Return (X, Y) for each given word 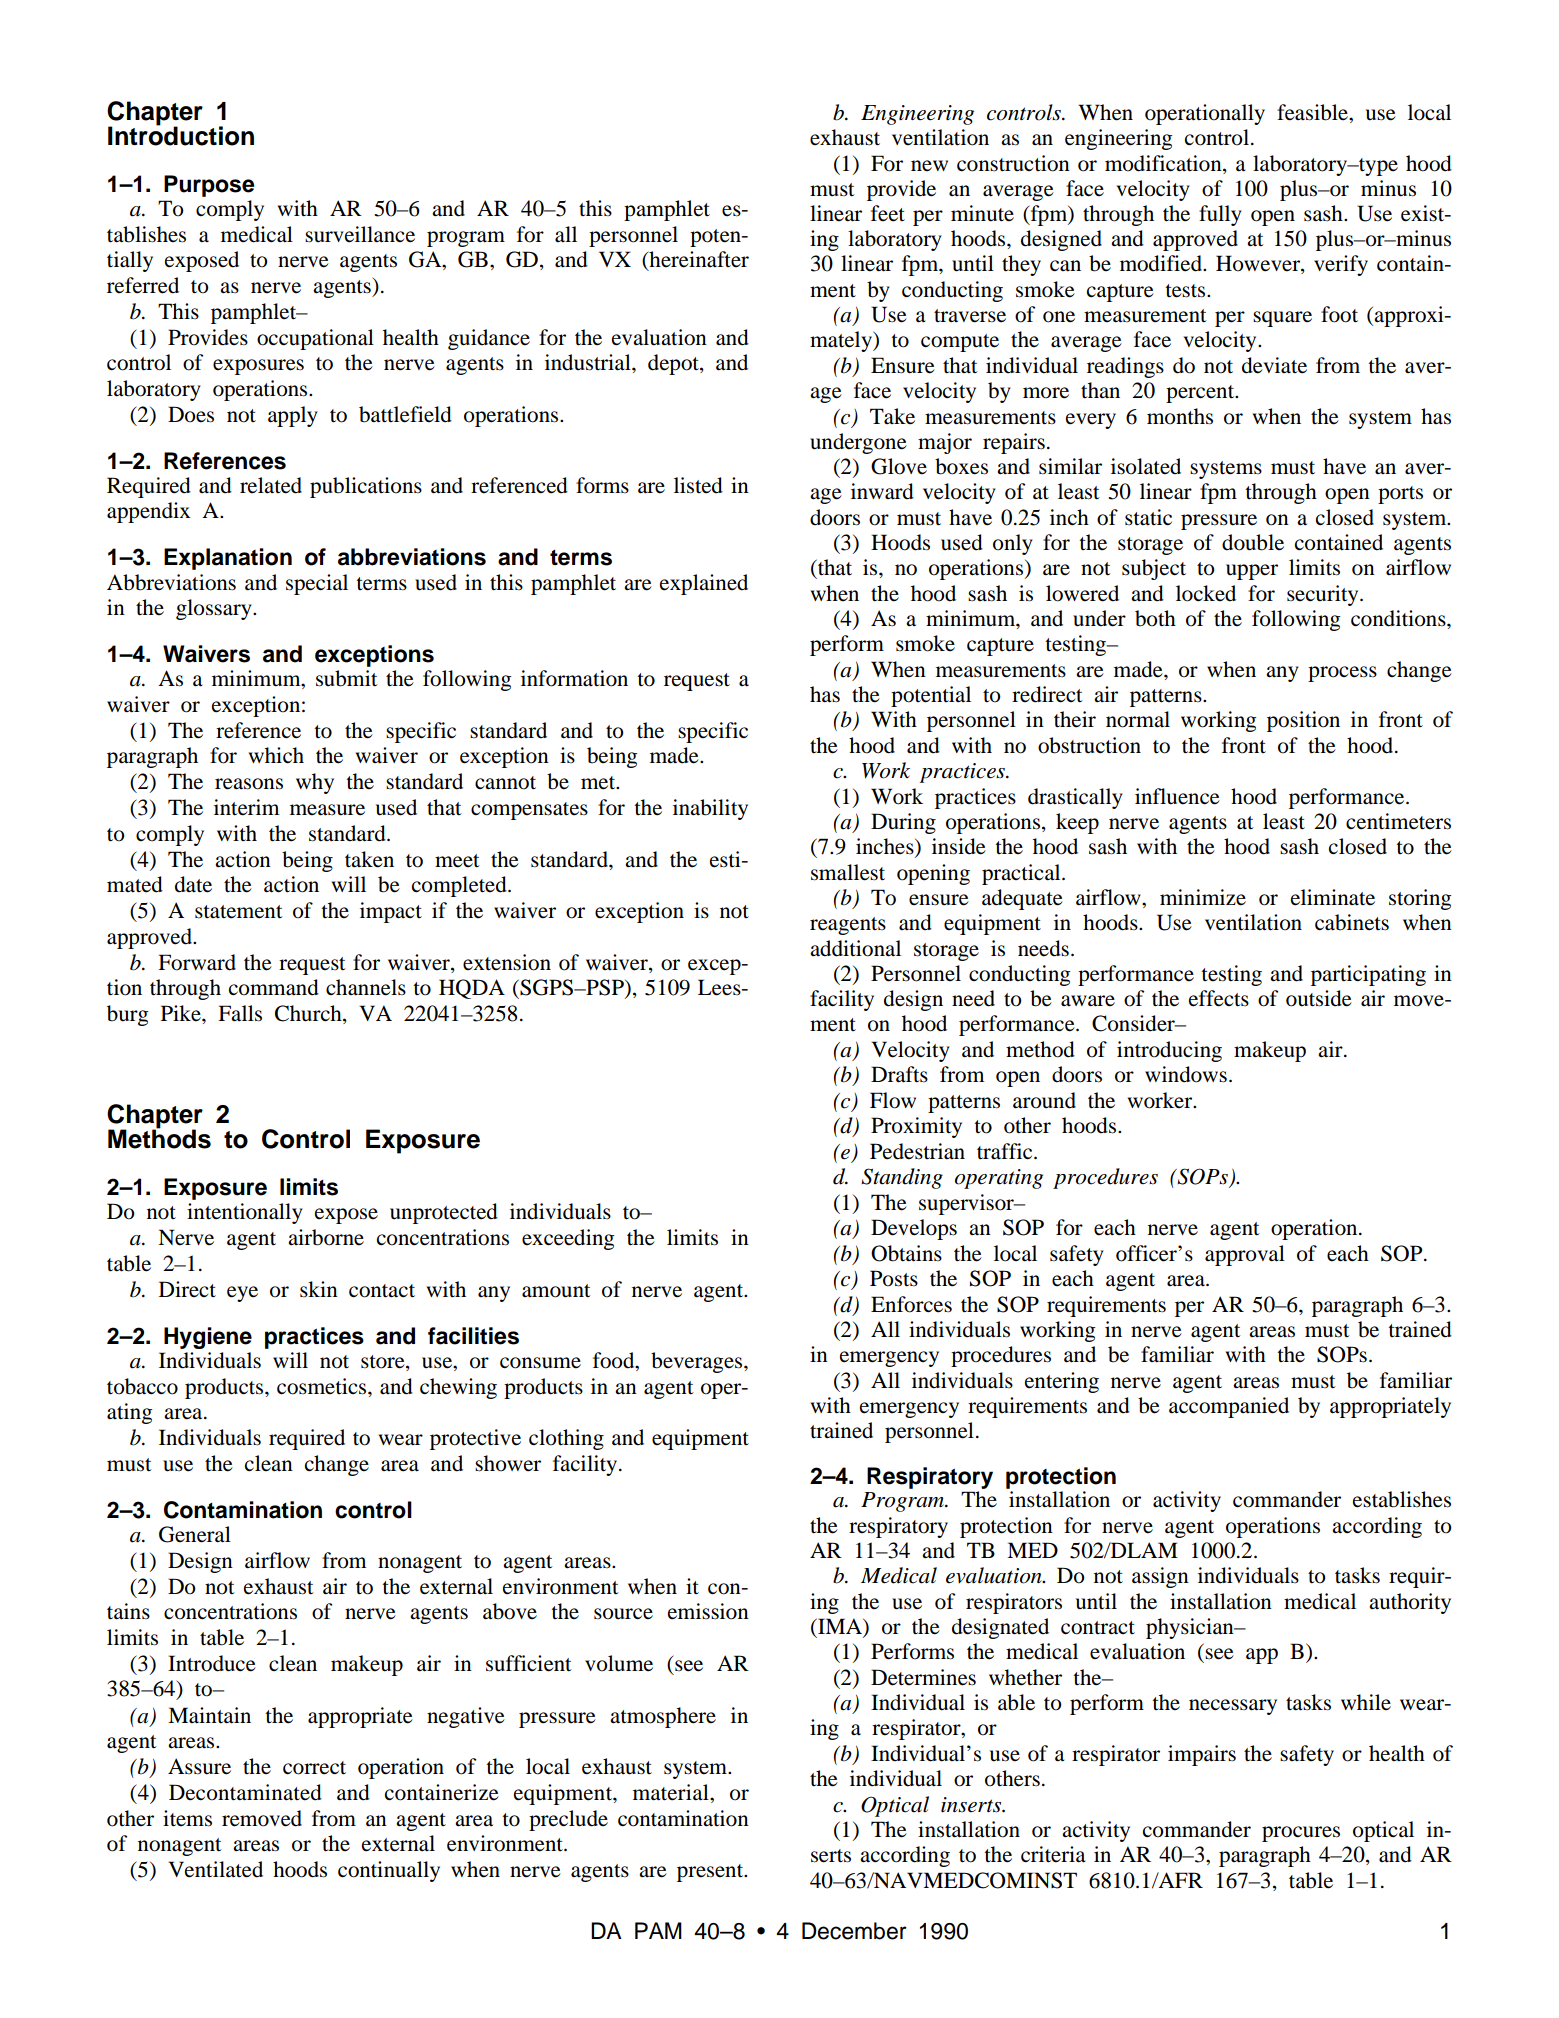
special (317, 584)
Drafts (899, 1074)
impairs (1202, 1755)
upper (1252, 572)
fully (1220, 215)
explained (704, 584)
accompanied (1229, 1407)
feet (888, 213)
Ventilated (215, 1869)
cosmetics (323, 1386)
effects (1219, 998)
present (711, 1873)
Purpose (209, 186)
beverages (698, 1362)
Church (309, 1014)
